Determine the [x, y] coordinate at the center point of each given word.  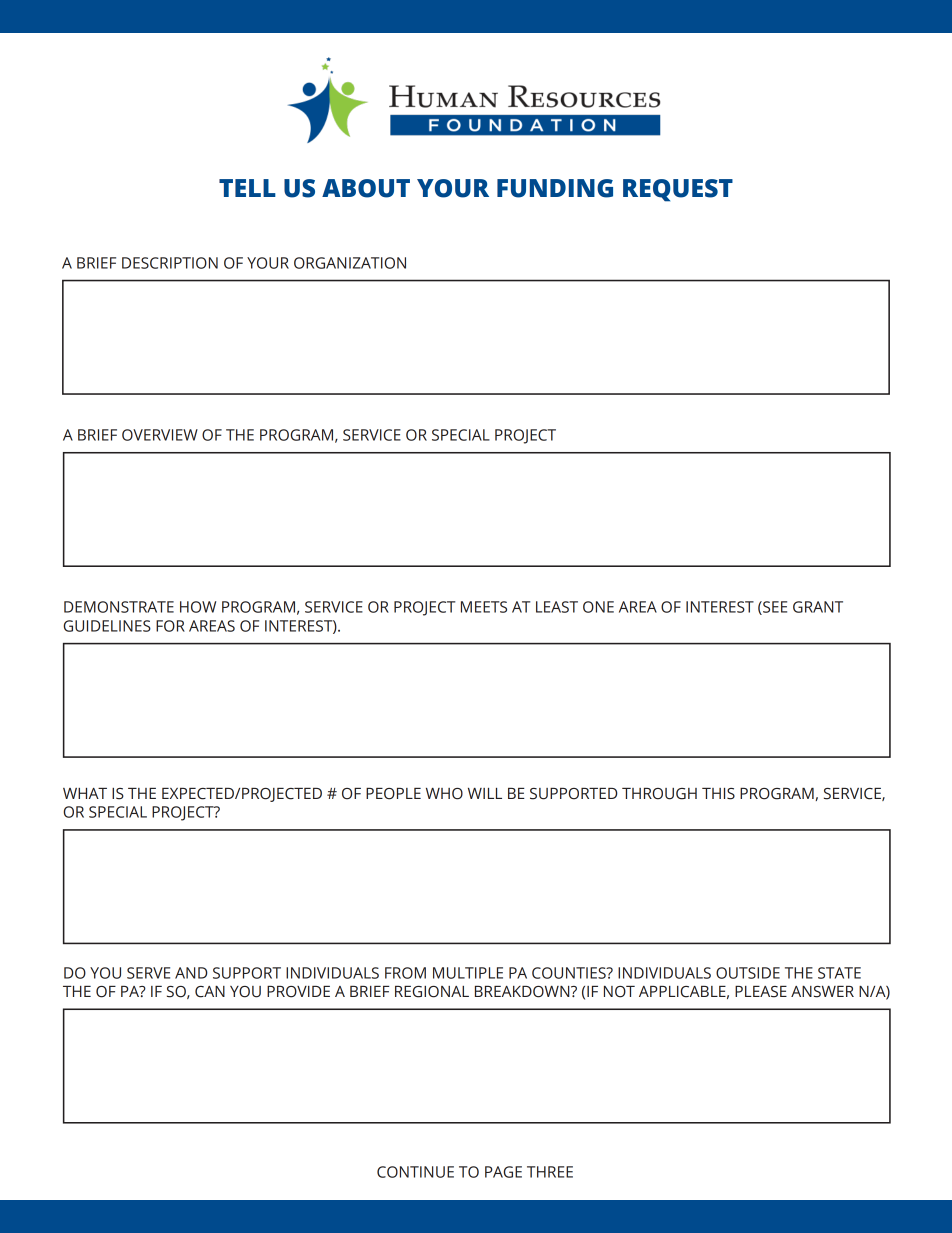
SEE [774, 608]
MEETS [484, 607]
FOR [170, 626]
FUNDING [555, 188]
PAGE [503, 1172]
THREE [550, 1172]
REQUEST [678, 190]
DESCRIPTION [170, 263]
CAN [210, 992]
